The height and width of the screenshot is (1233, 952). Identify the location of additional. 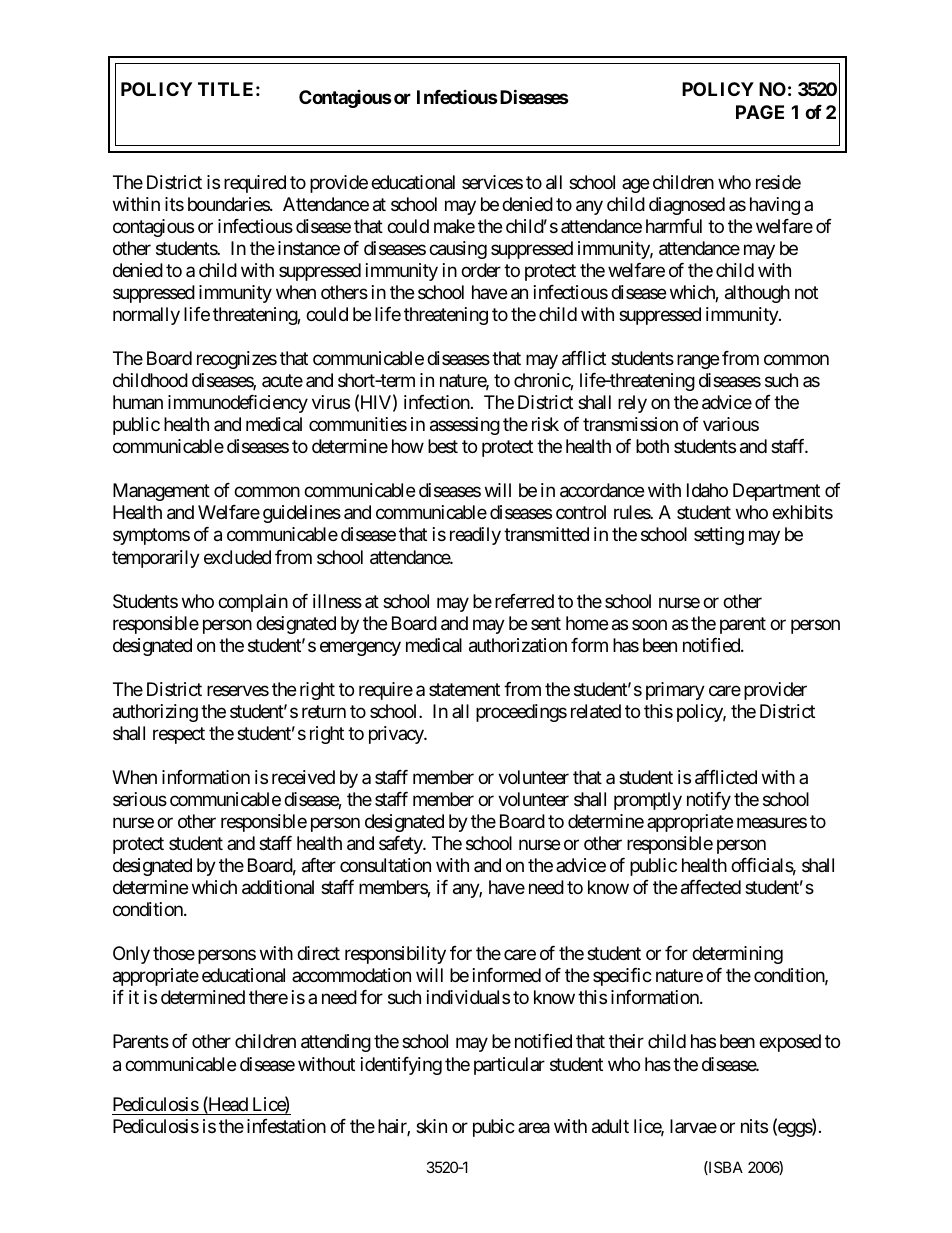
(278, 887).
